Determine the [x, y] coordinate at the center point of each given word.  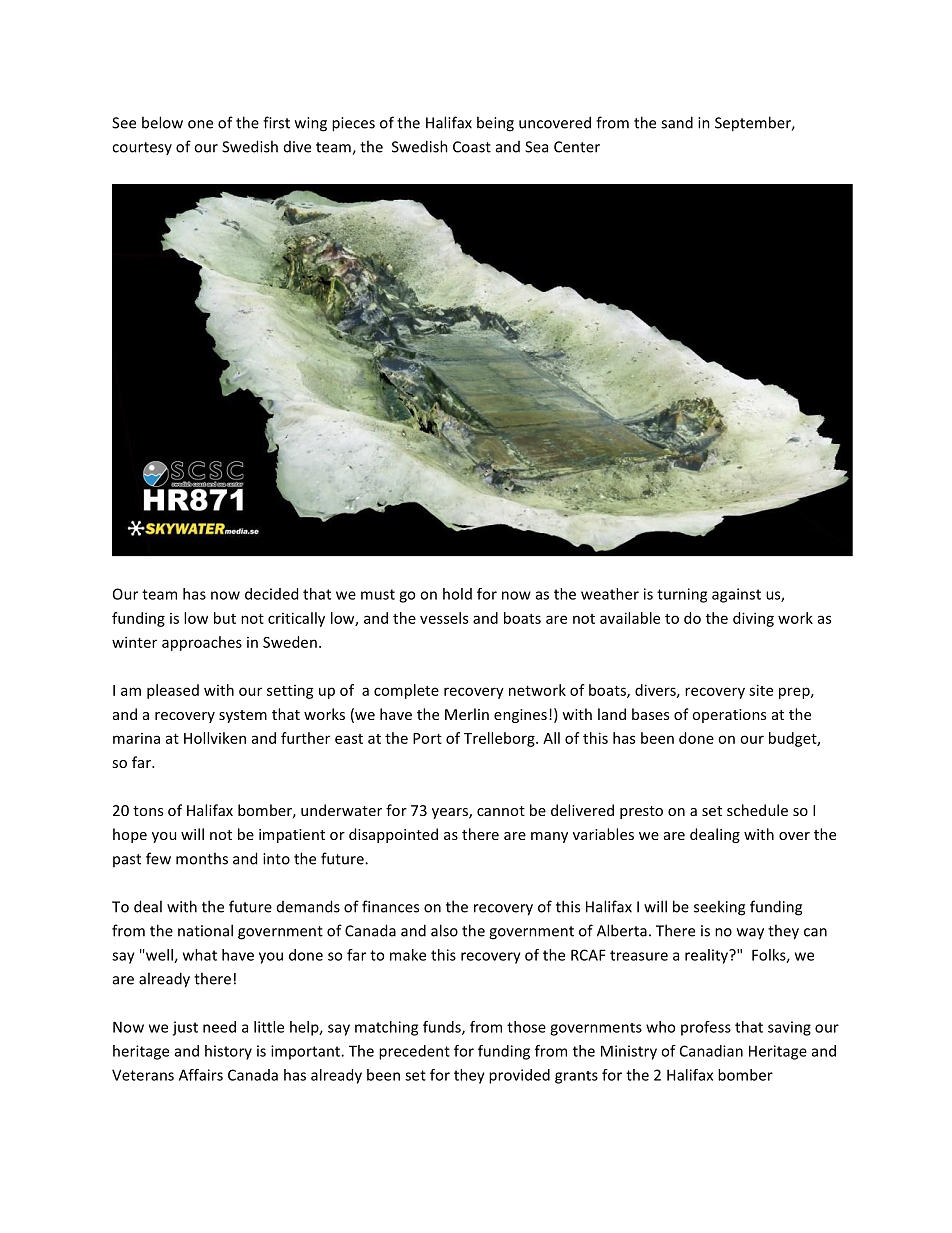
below [162, 122]
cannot [501, 811]
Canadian [711, 1051]
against [736, 595]
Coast [472, 147]
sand [677, 122]
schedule [757, 810]
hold [457, 594]
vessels [444, 618]
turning [682, 595]
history [228, 1052]
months [202, 858]
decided [271, 594]
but [225, 618]
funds [443, 1028]
